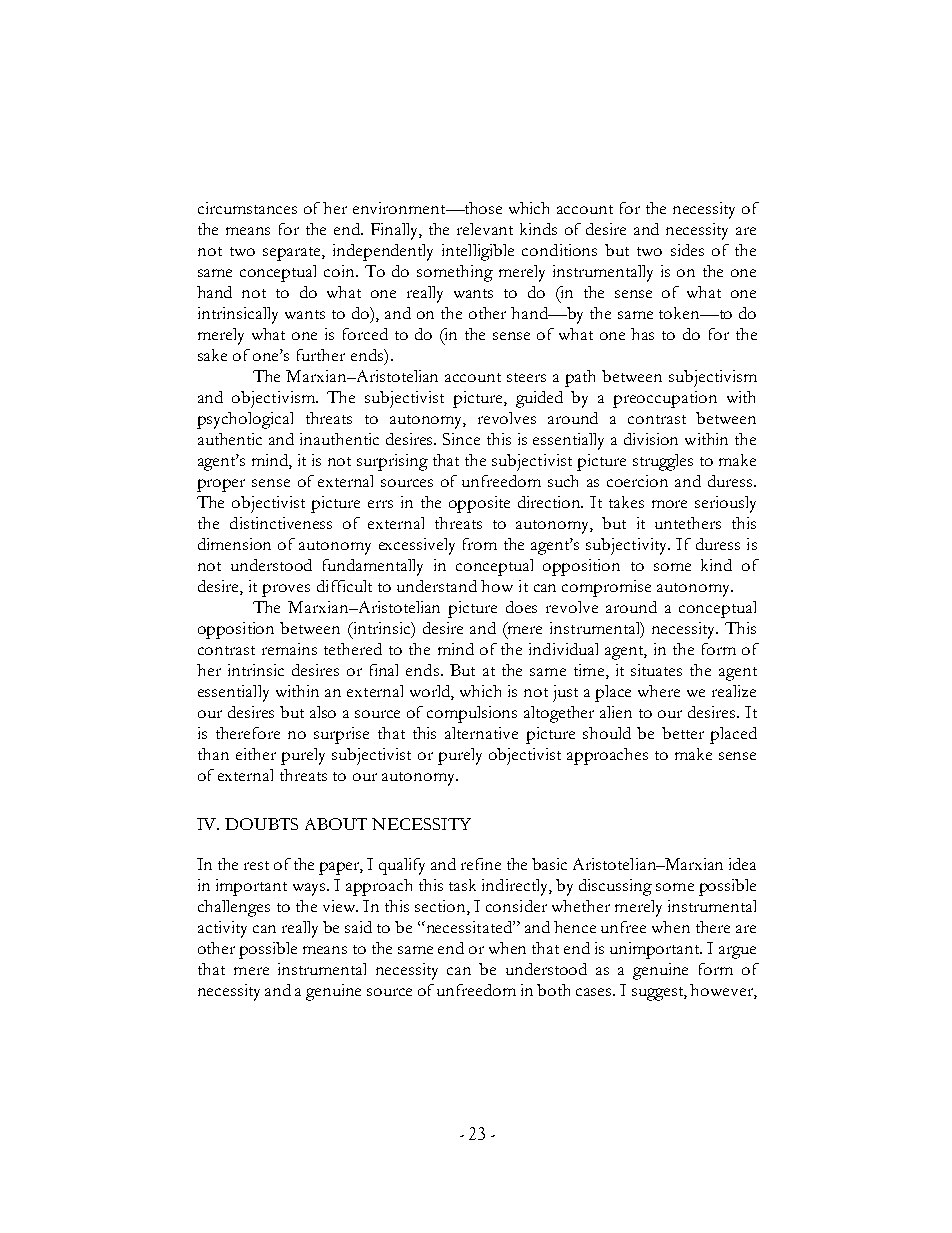 The height and width of the screenshot is (1233, 952). Describe the element at coordinates (222, 929) in the screenshot. I see `activity` at that location.
